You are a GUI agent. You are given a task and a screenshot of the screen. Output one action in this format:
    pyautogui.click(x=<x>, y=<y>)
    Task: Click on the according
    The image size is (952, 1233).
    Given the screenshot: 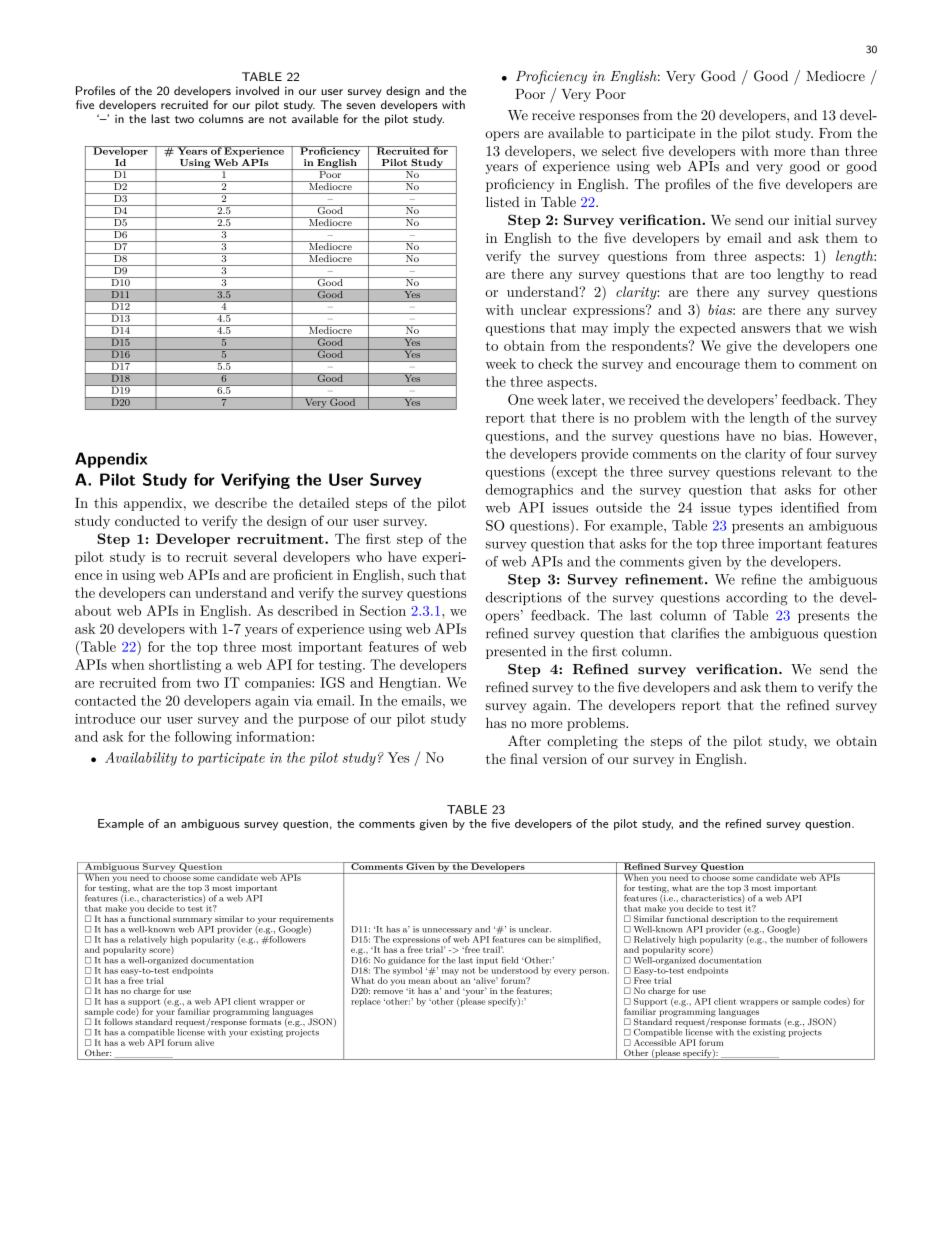 What is the action you would take?
    pyautogui.click(x=757, y=599)
